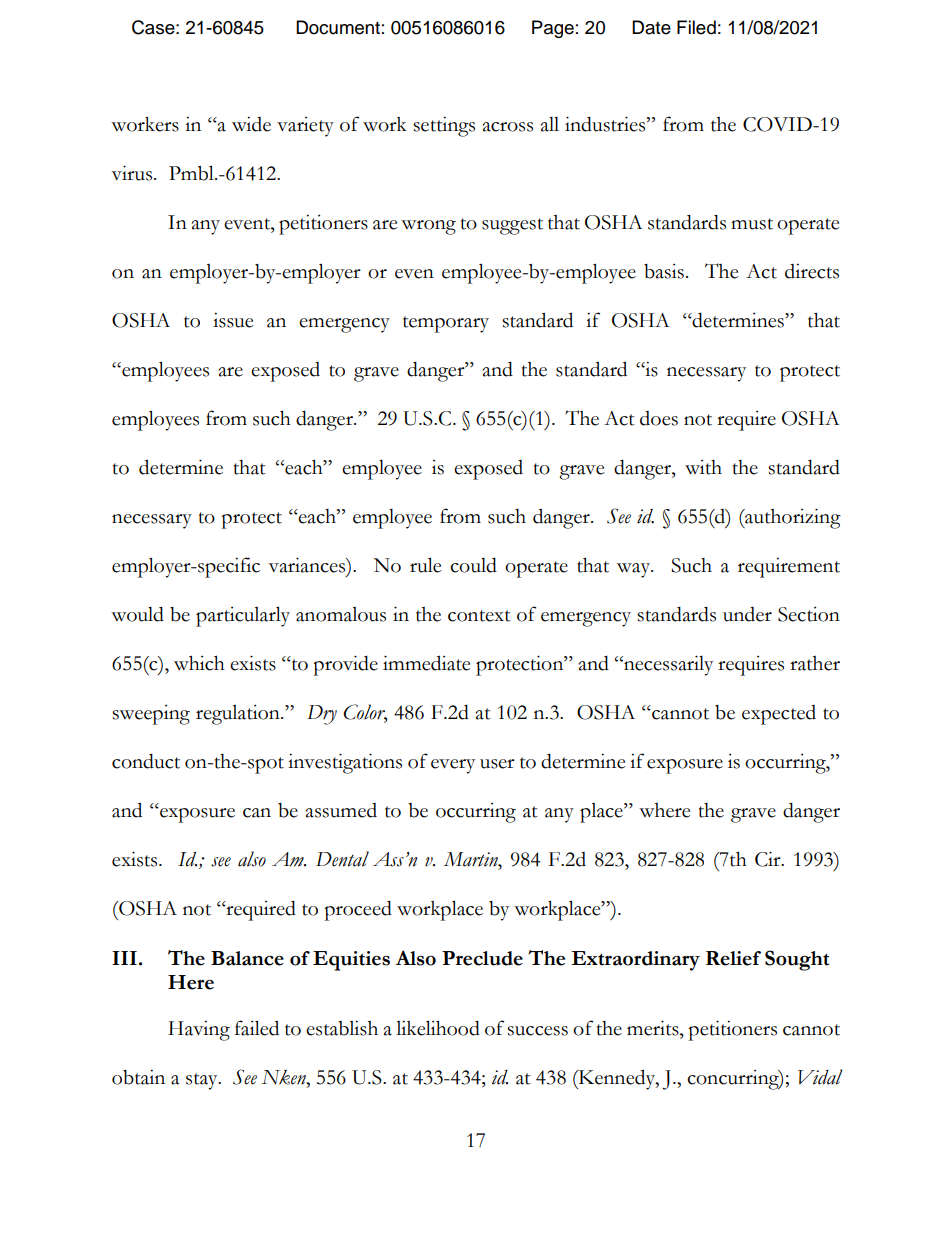  I want to click on wide, so click(251, 124).
